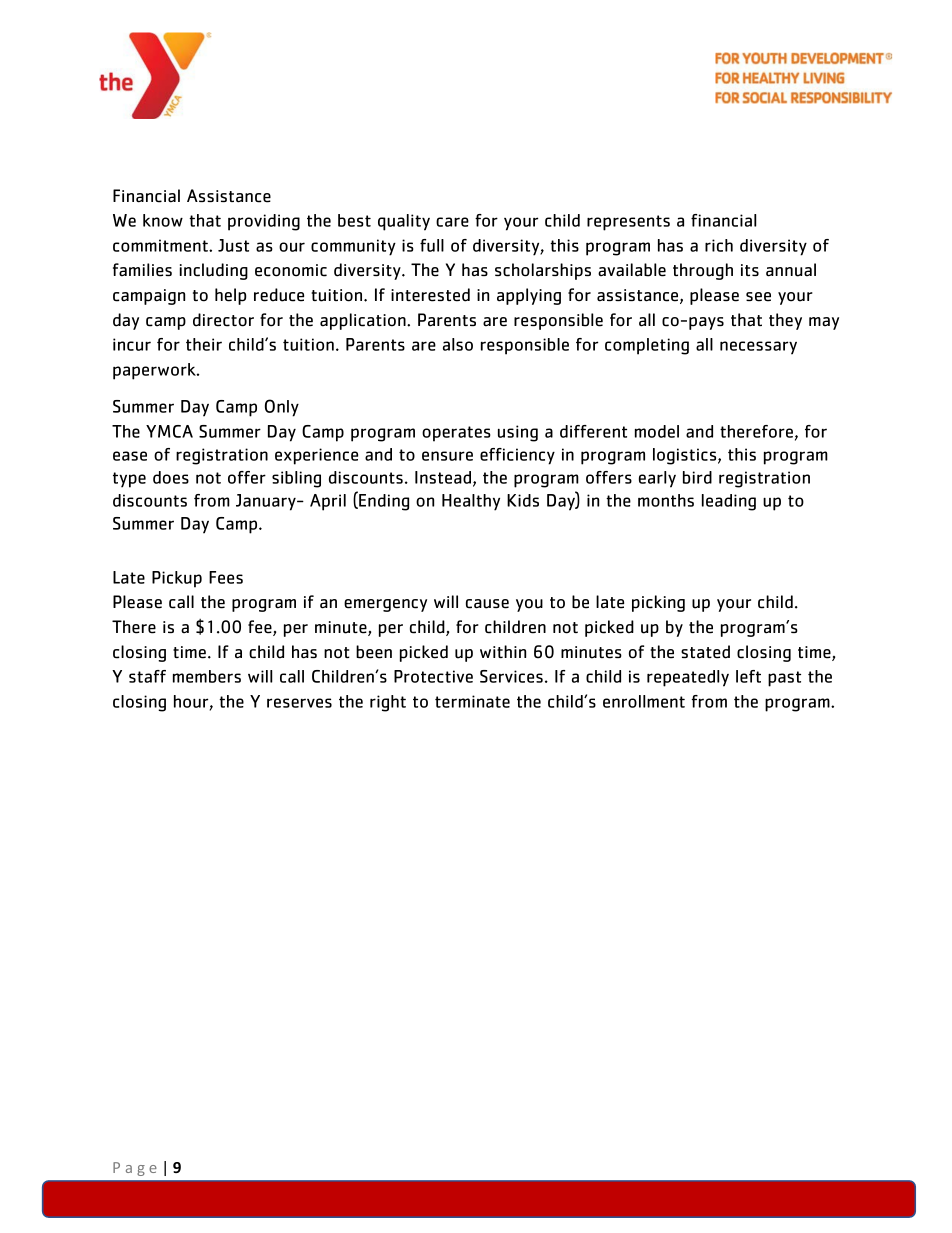  I want to click on necessary, so click(758, 348).
